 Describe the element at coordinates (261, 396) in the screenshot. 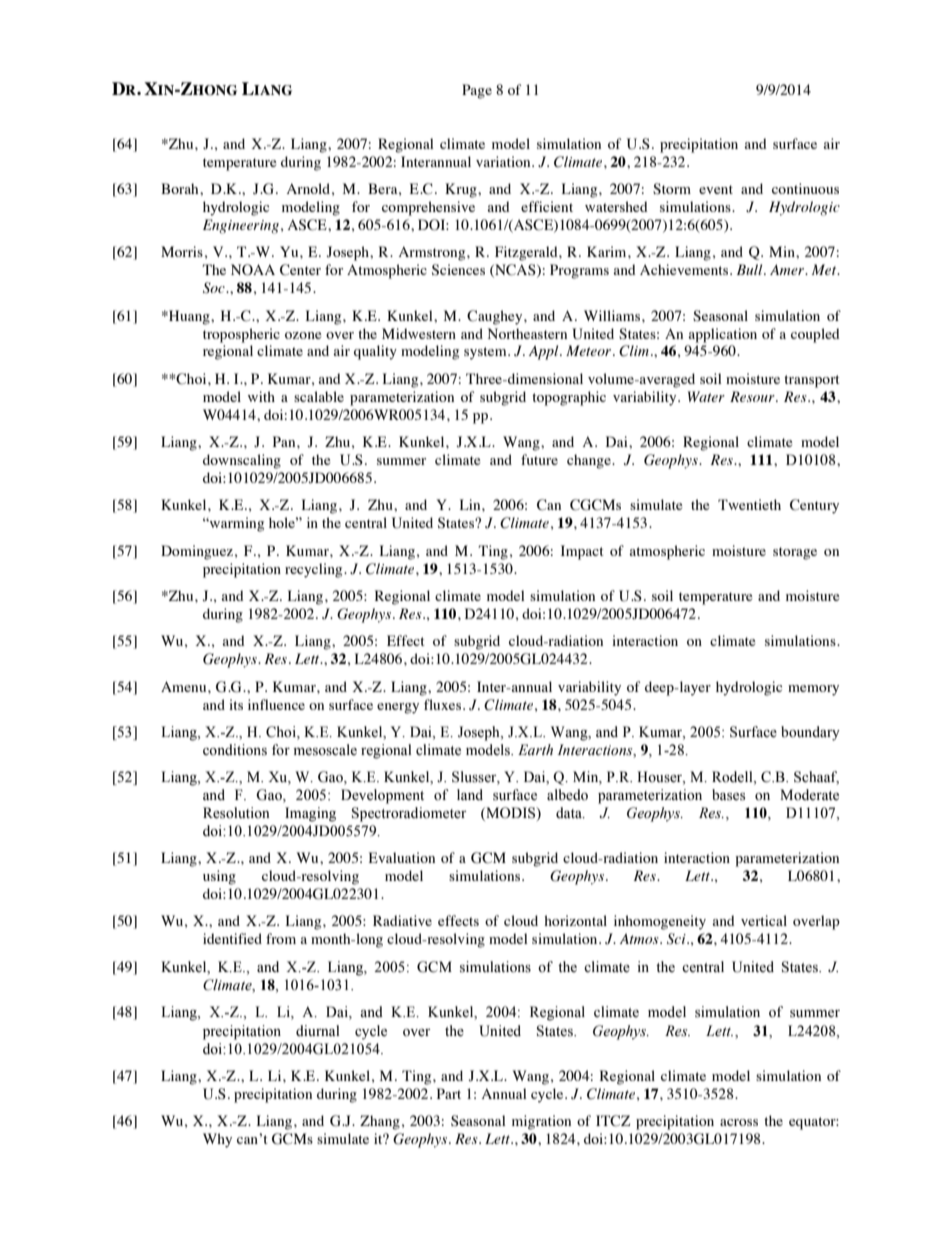

I see `with` at that location.
